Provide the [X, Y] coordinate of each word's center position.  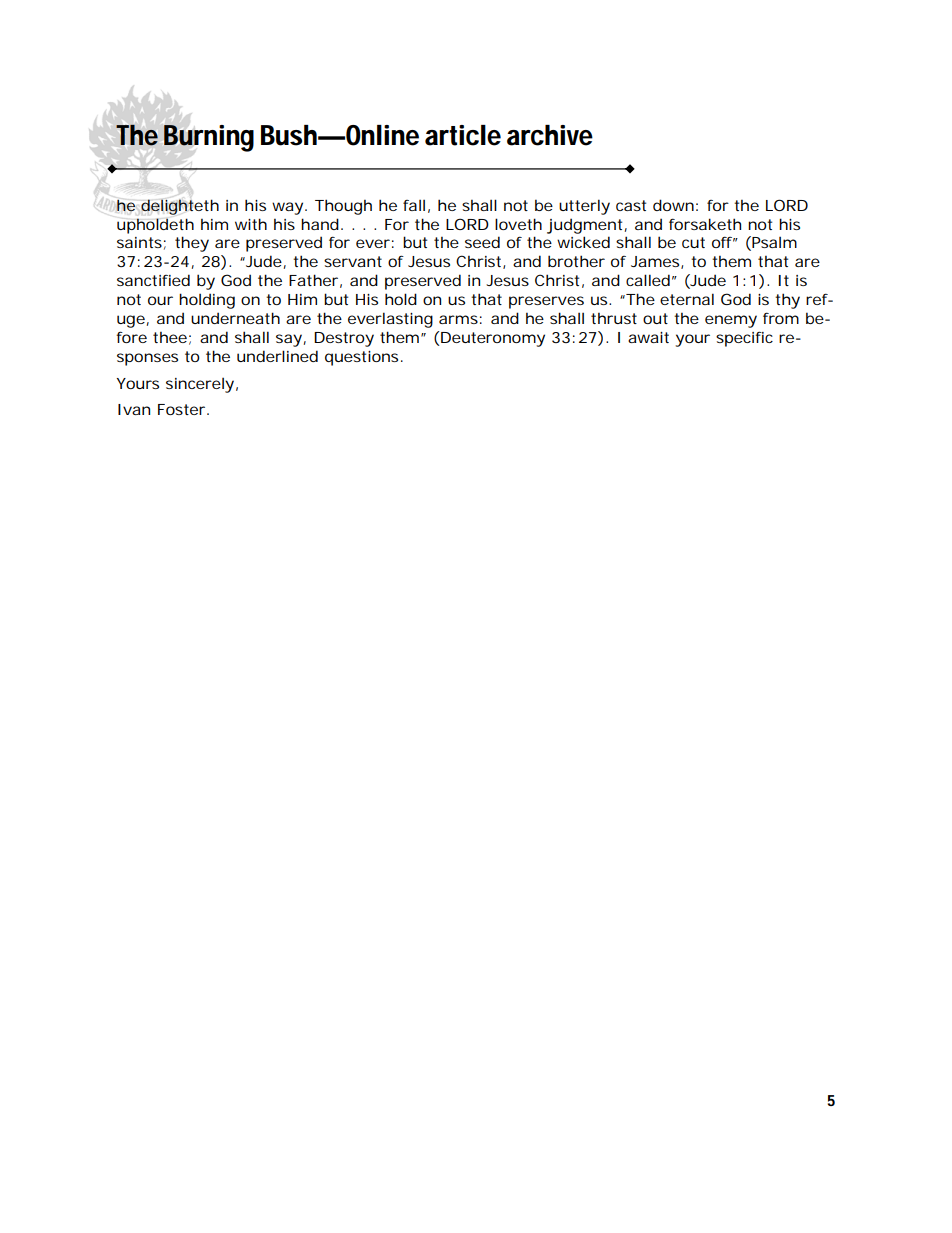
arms [458, 319]
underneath [235, 318]
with [251, 224]
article [463, 135]
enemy [731, 321]
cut [693, 242]
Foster [183, 409]
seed [482, 242]
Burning [209, 138]
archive [550, 135]
